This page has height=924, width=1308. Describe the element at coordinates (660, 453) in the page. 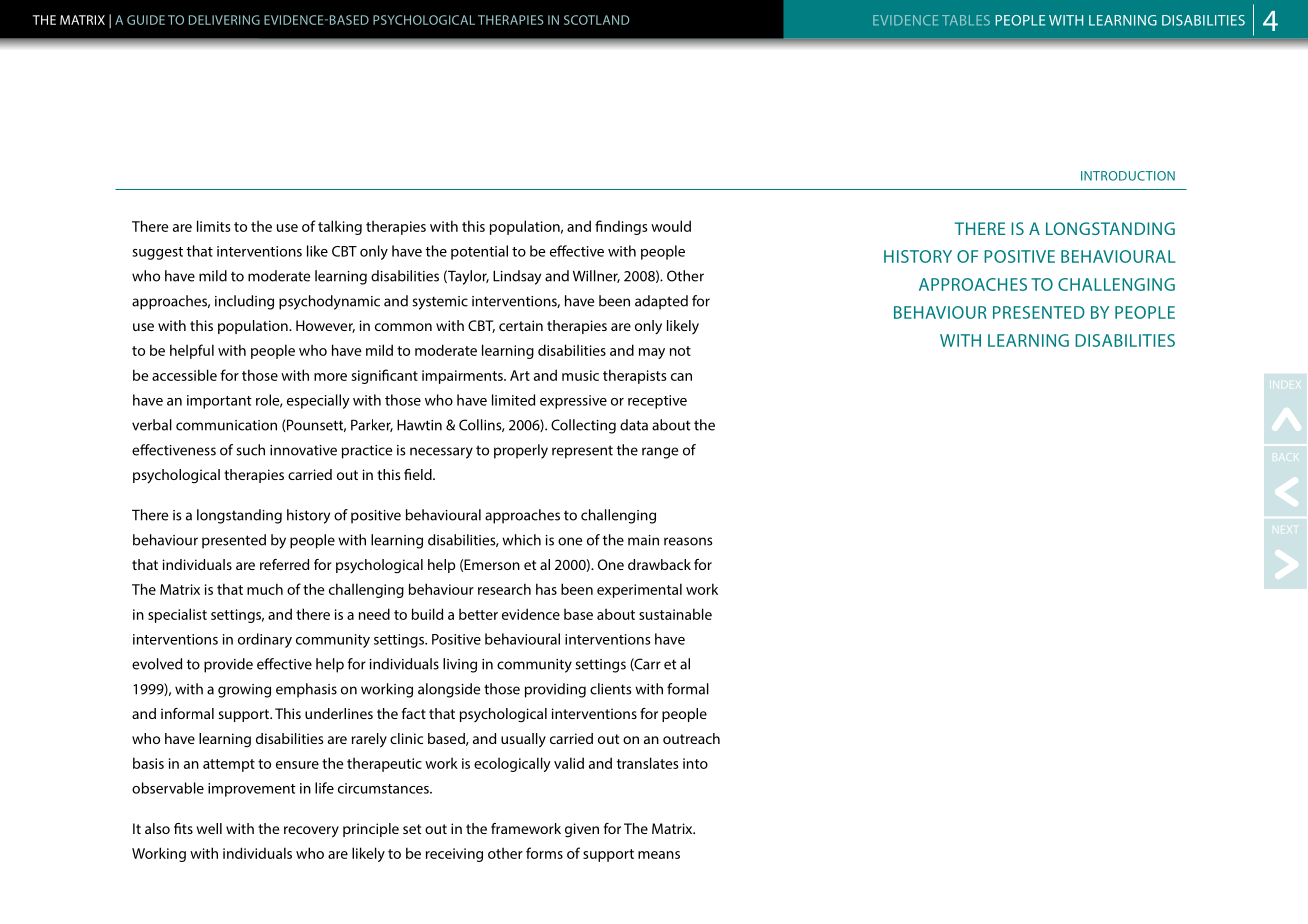

I see `range` at that location.
